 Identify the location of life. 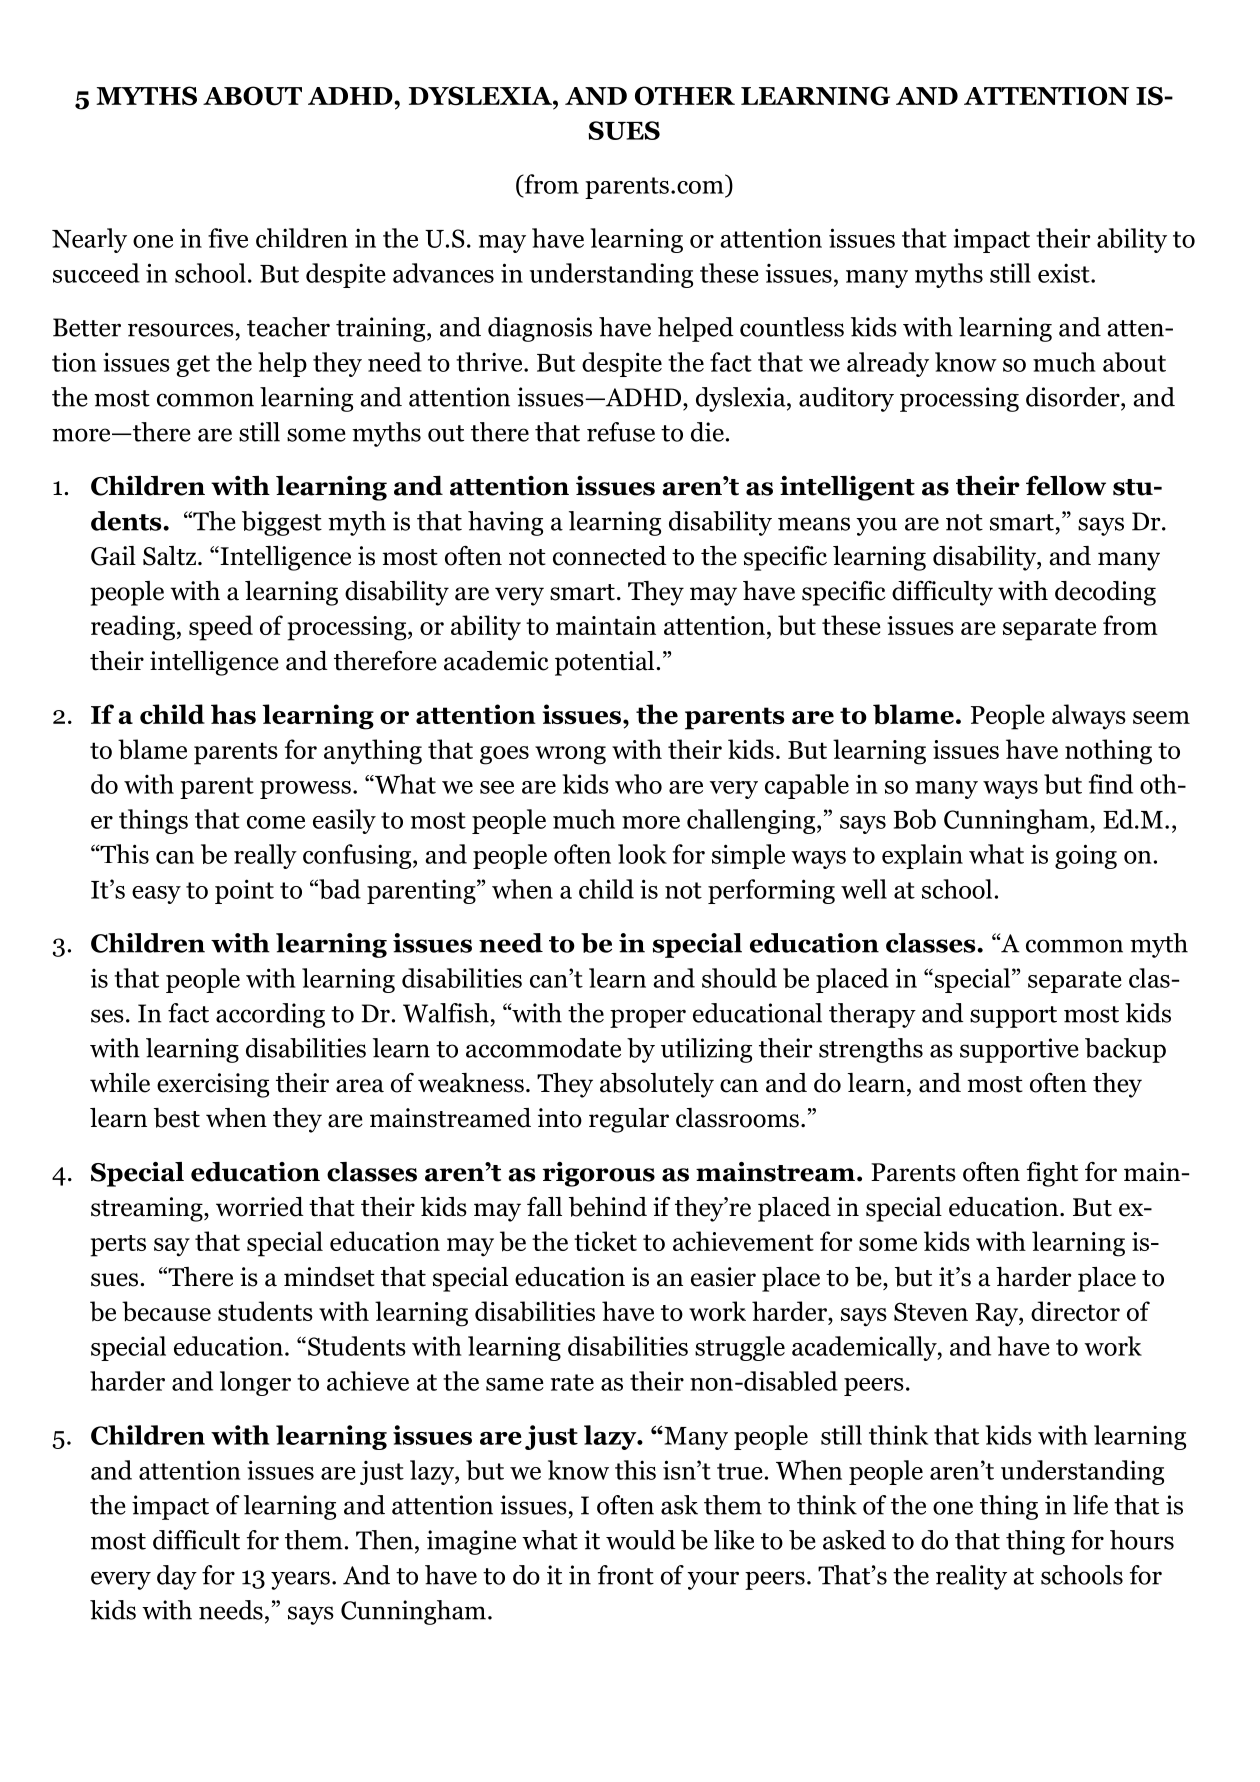
(1090, 1505).
